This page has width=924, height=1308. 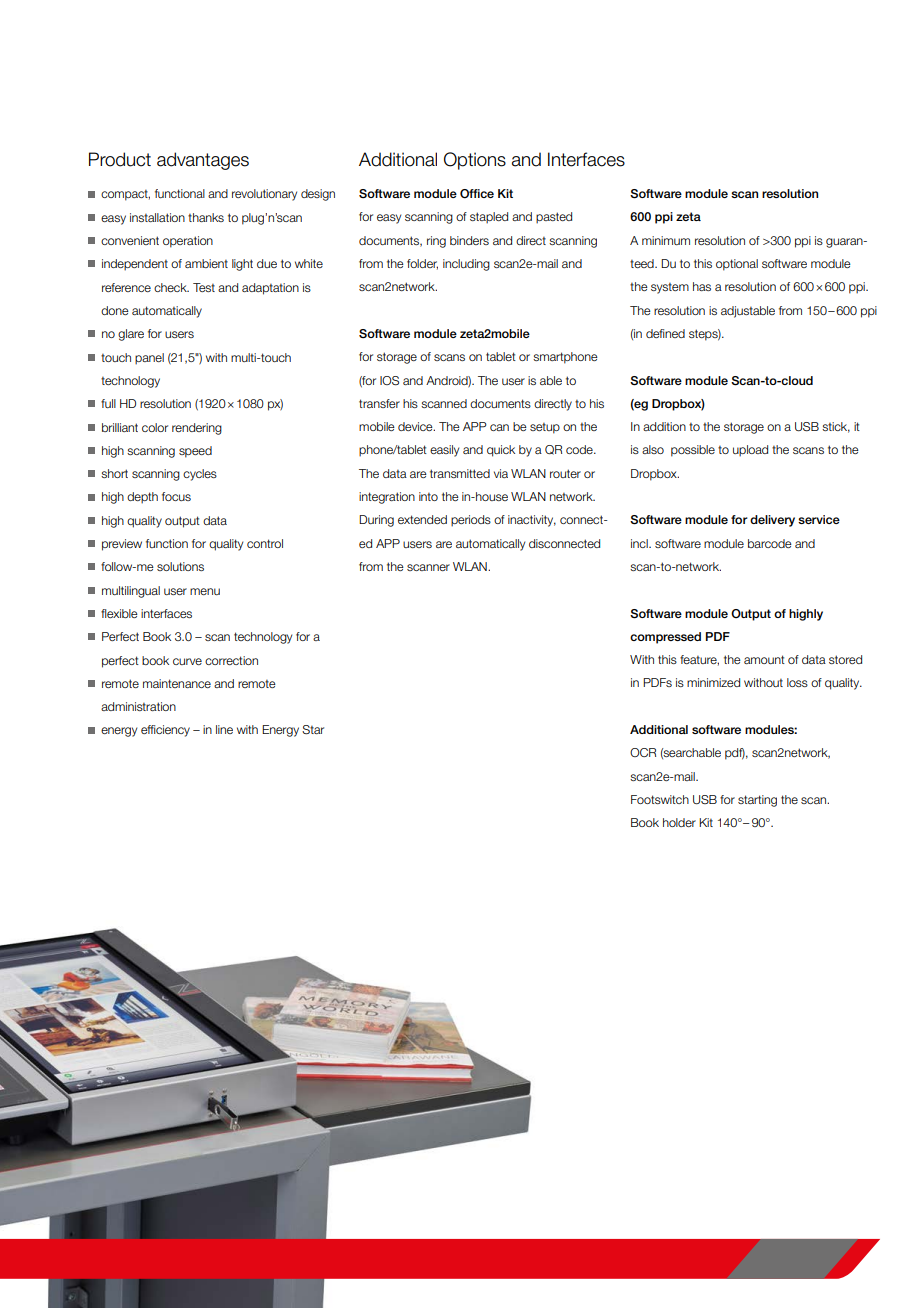 What do you see at coordinates (666, 240) in the page?
I see `minimum` at bounding box center [666, 240].
